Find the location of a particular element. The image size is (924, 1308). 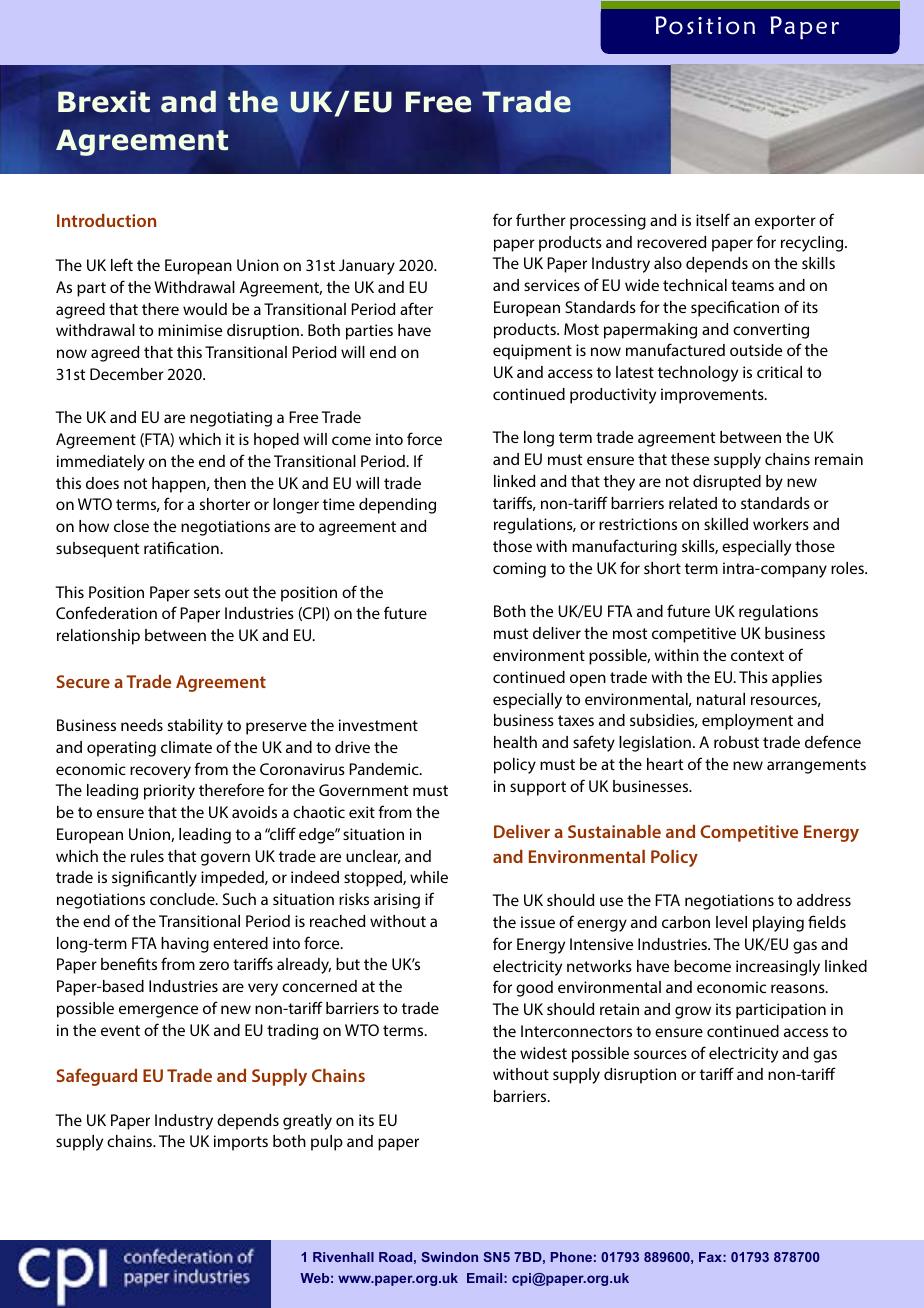

imports is located at coordinates (241, 1143).
